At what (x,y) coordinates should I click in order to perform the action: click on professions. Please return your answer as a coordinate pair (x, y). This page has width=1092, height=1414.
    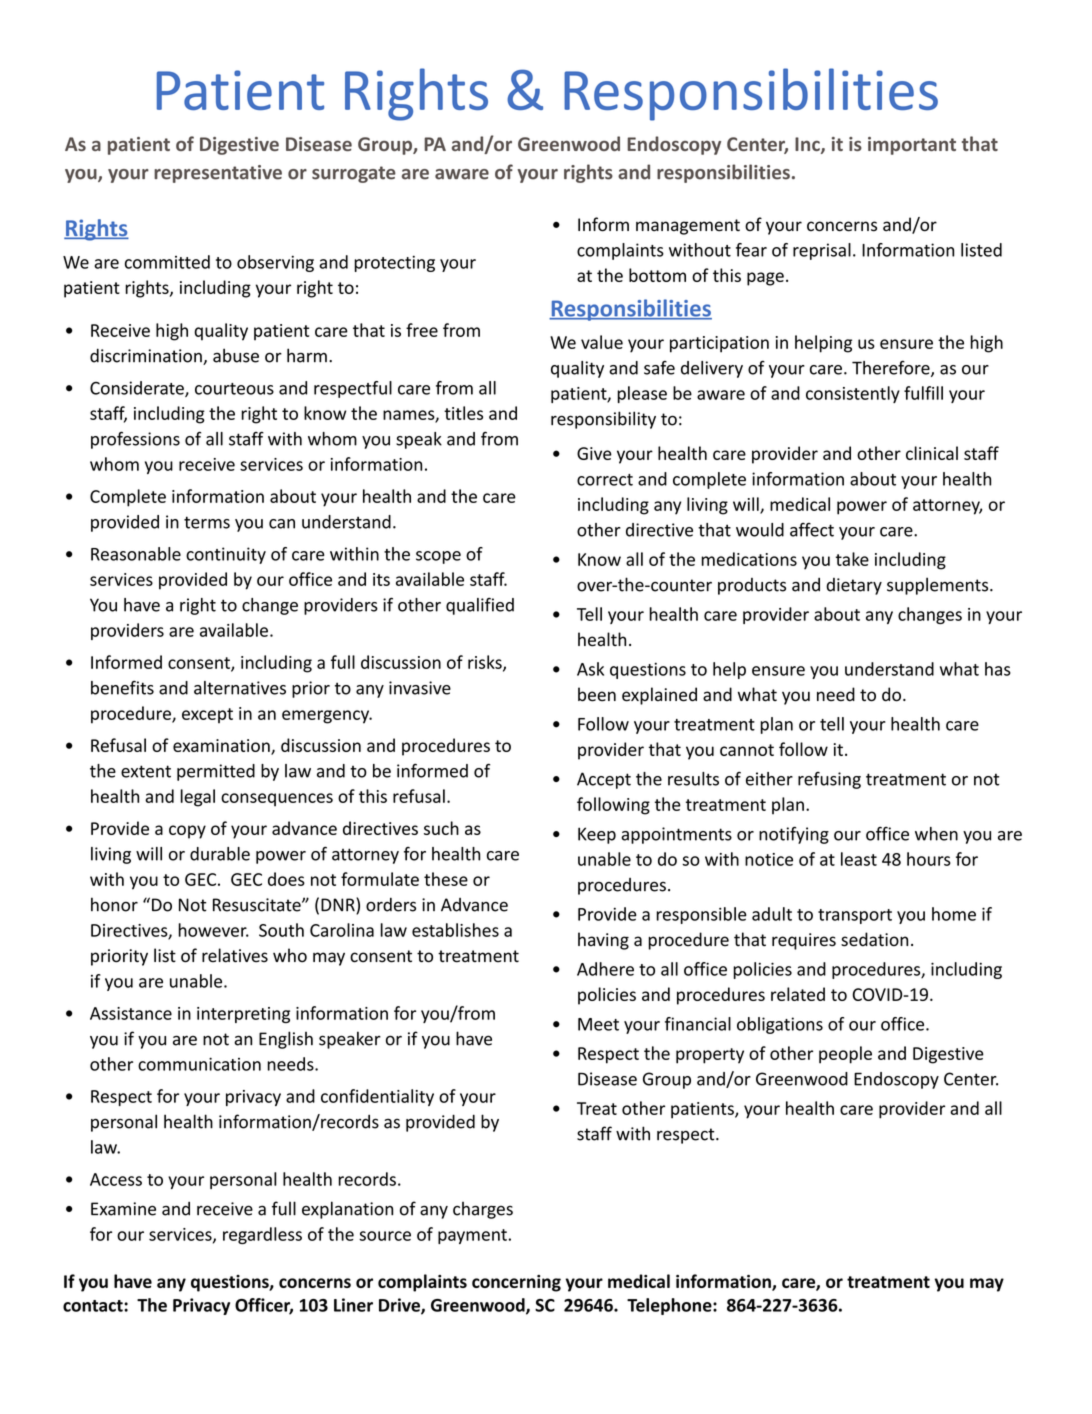
    Looking at the image, I should click on (135, 440).
